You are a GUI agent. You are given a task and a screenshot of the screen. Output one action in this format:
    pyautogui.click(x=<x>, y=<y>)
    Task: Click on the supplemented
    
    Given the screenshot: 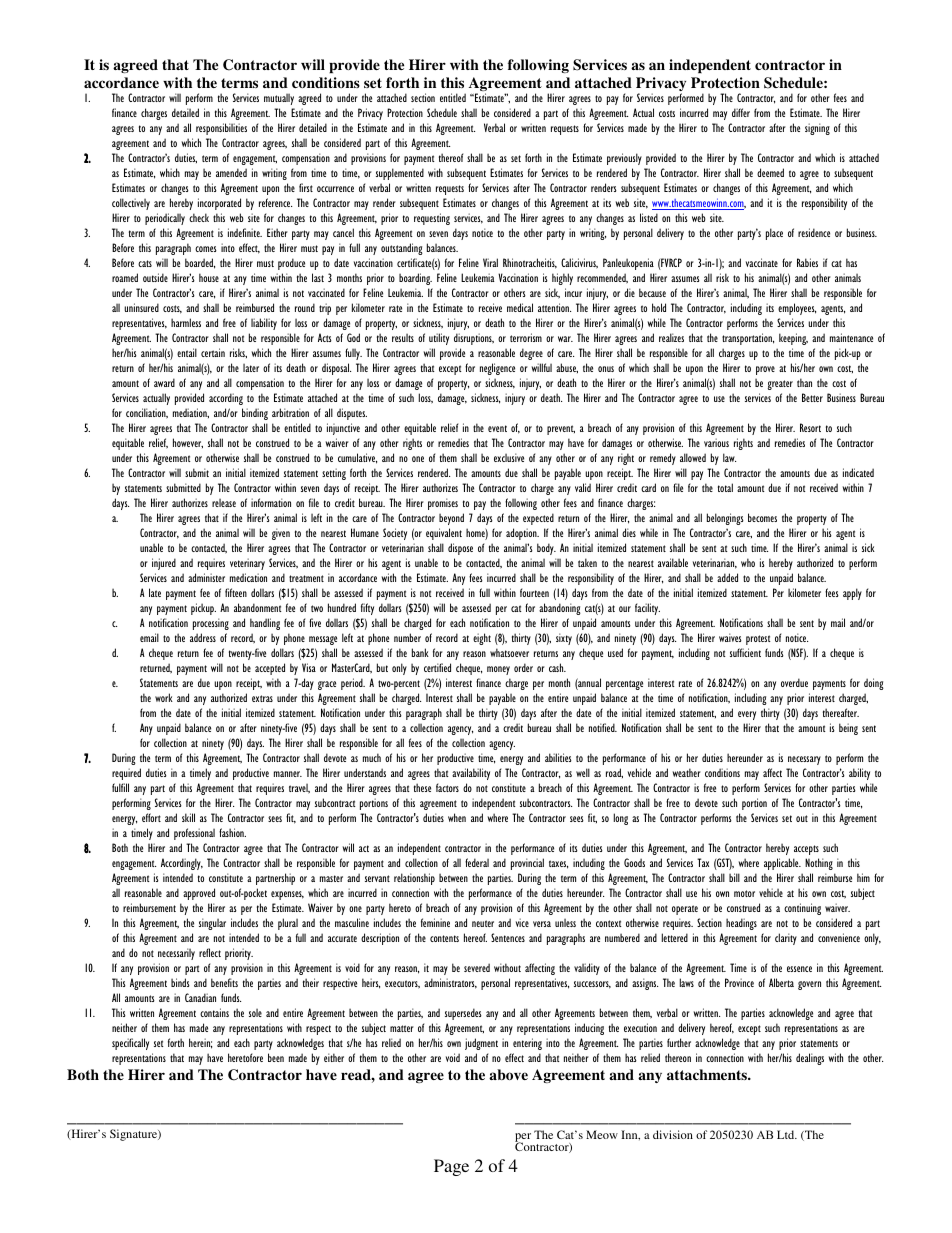 What is the action you would take?
    pyautogui.click(x=400, y=174)
